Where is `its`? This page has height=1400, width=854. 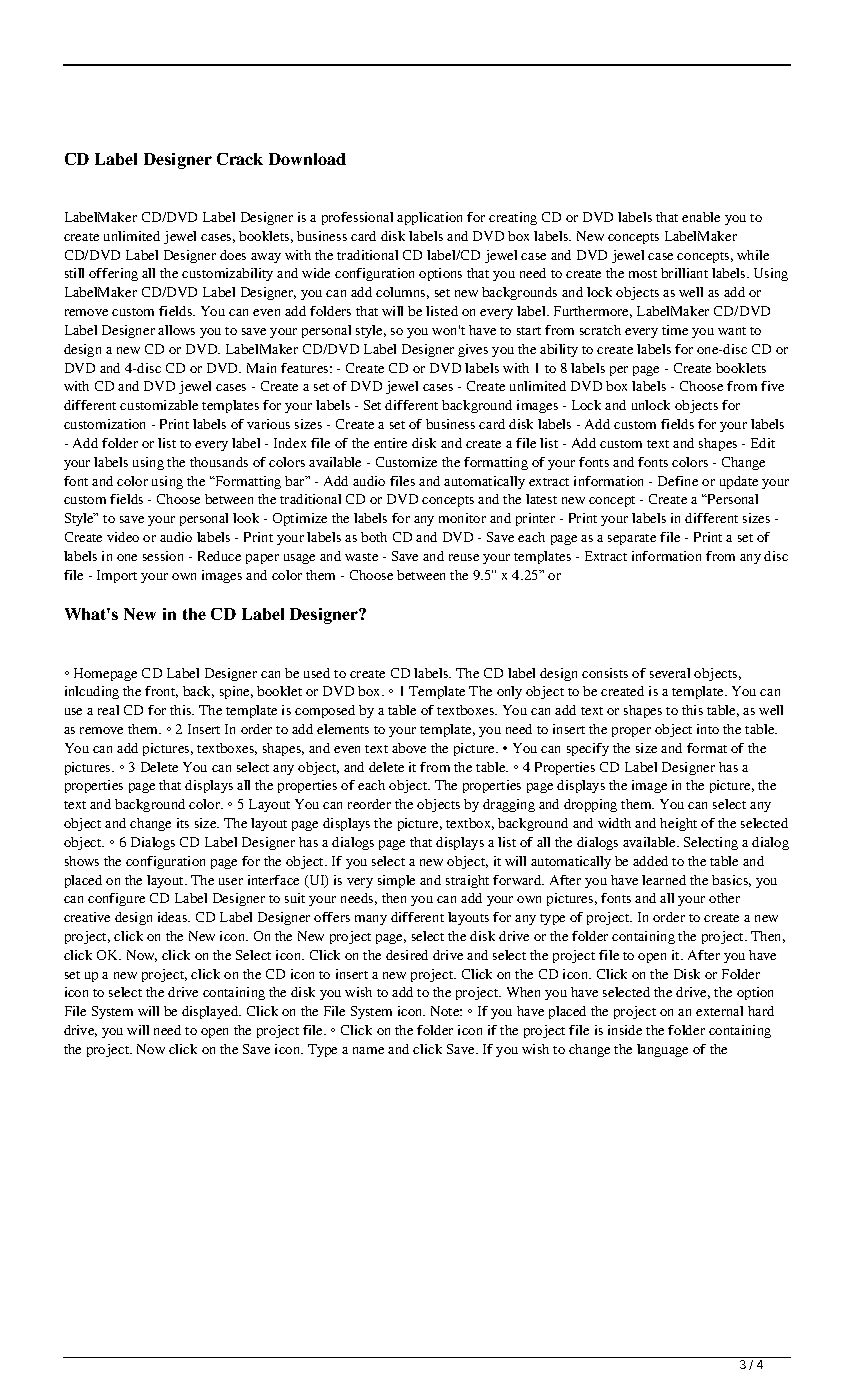
its is located at coordinates (183, 823).
